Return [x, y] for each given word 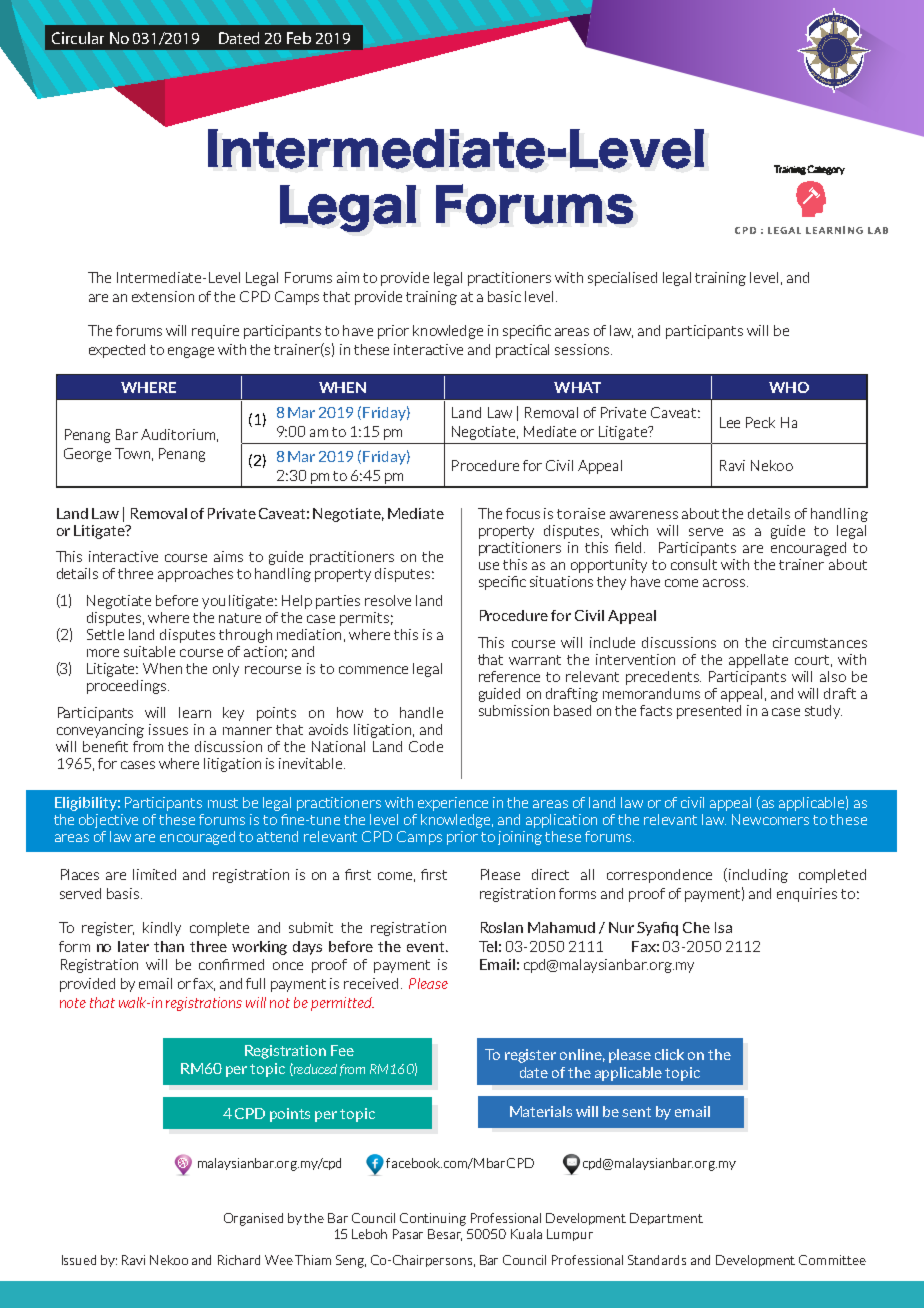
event [427, 947]
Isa [723, 927]
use [489, 566]
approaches [195, 575]
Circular [78, 38]
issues [168, 729]
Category [826, 170]
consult [694, 564]
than [169, 946]
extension [163, 296]
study [823, 712]
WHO [789, 387]
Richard [239, 1260]
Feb [299, 38]
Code [426, 746]
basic [504, 296]
